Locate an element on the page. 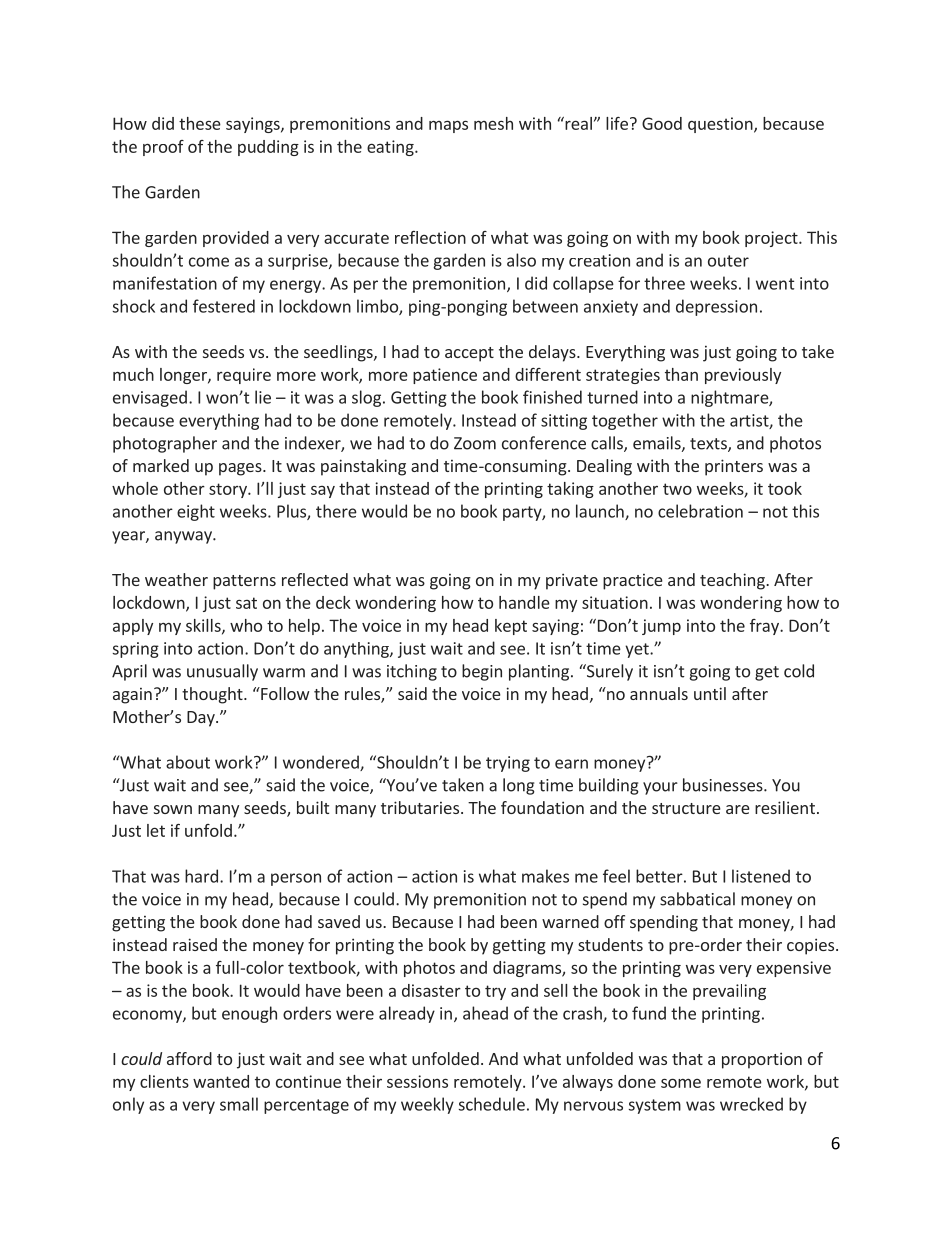  pages is located at coordinates (241, 469).
